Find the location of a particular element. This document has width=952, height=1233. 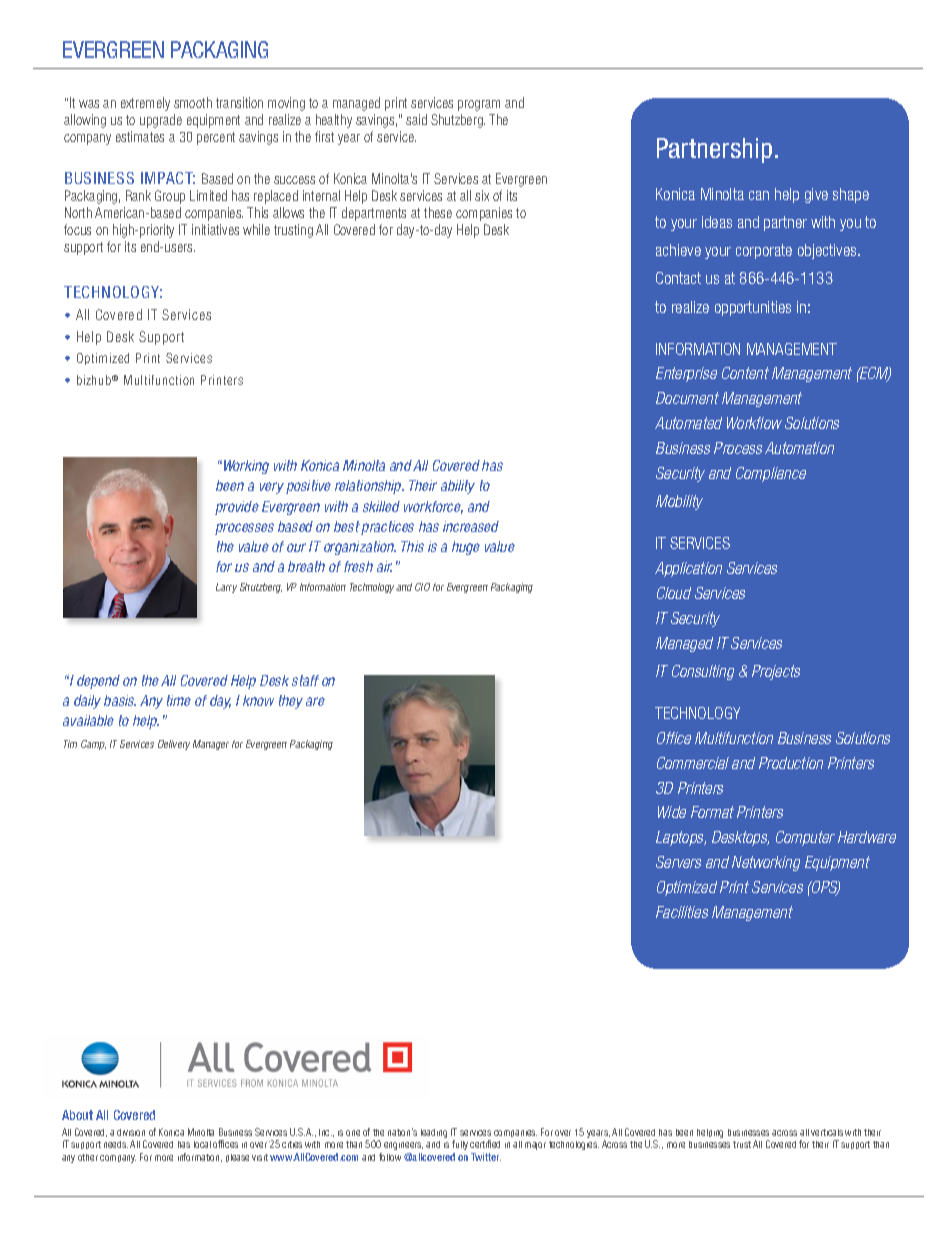

ability is located at coordinates (458, 487).
